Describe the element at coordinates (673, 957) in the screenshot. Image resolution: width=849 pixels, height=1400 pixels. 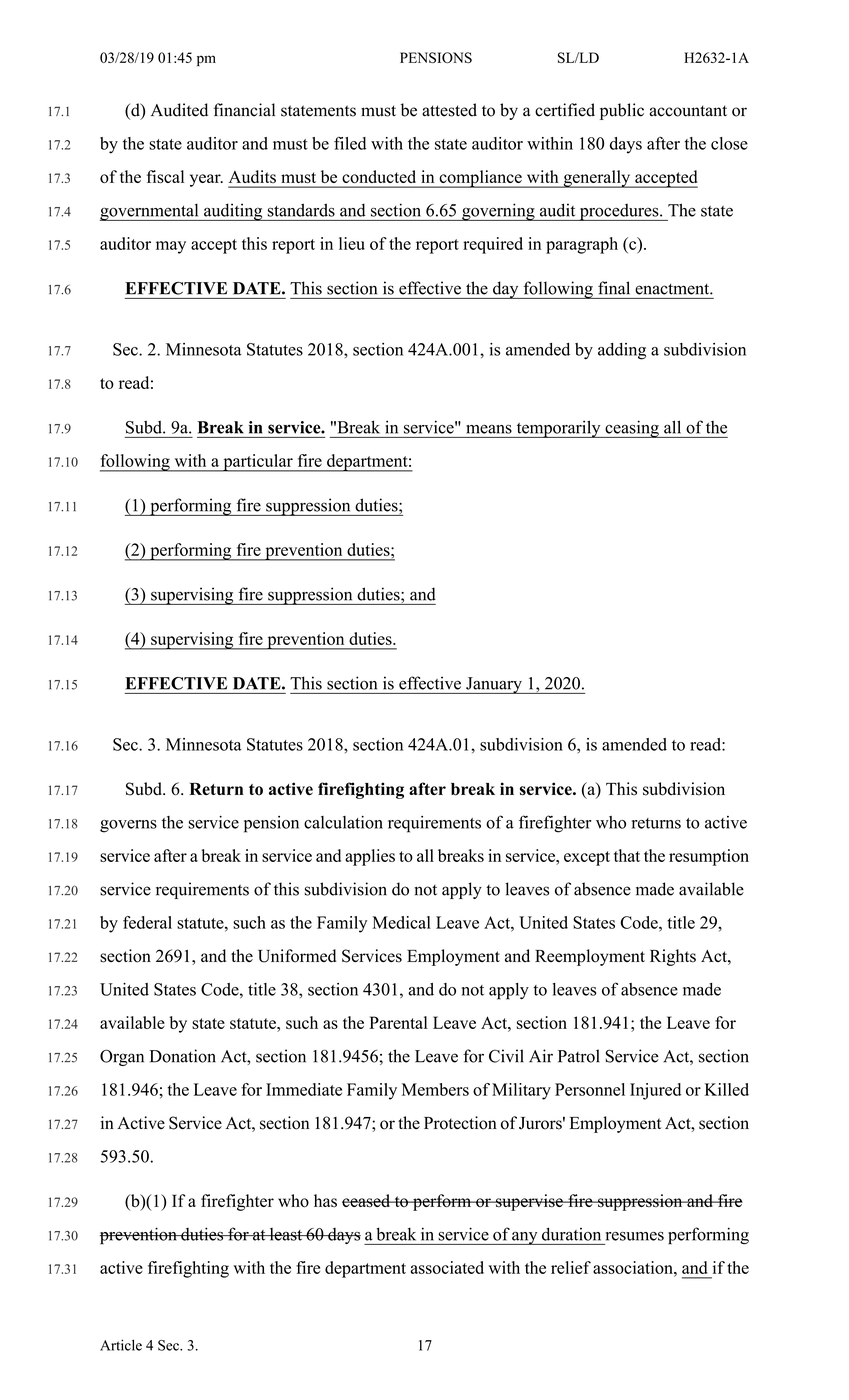
I see `Rights` at that location.
